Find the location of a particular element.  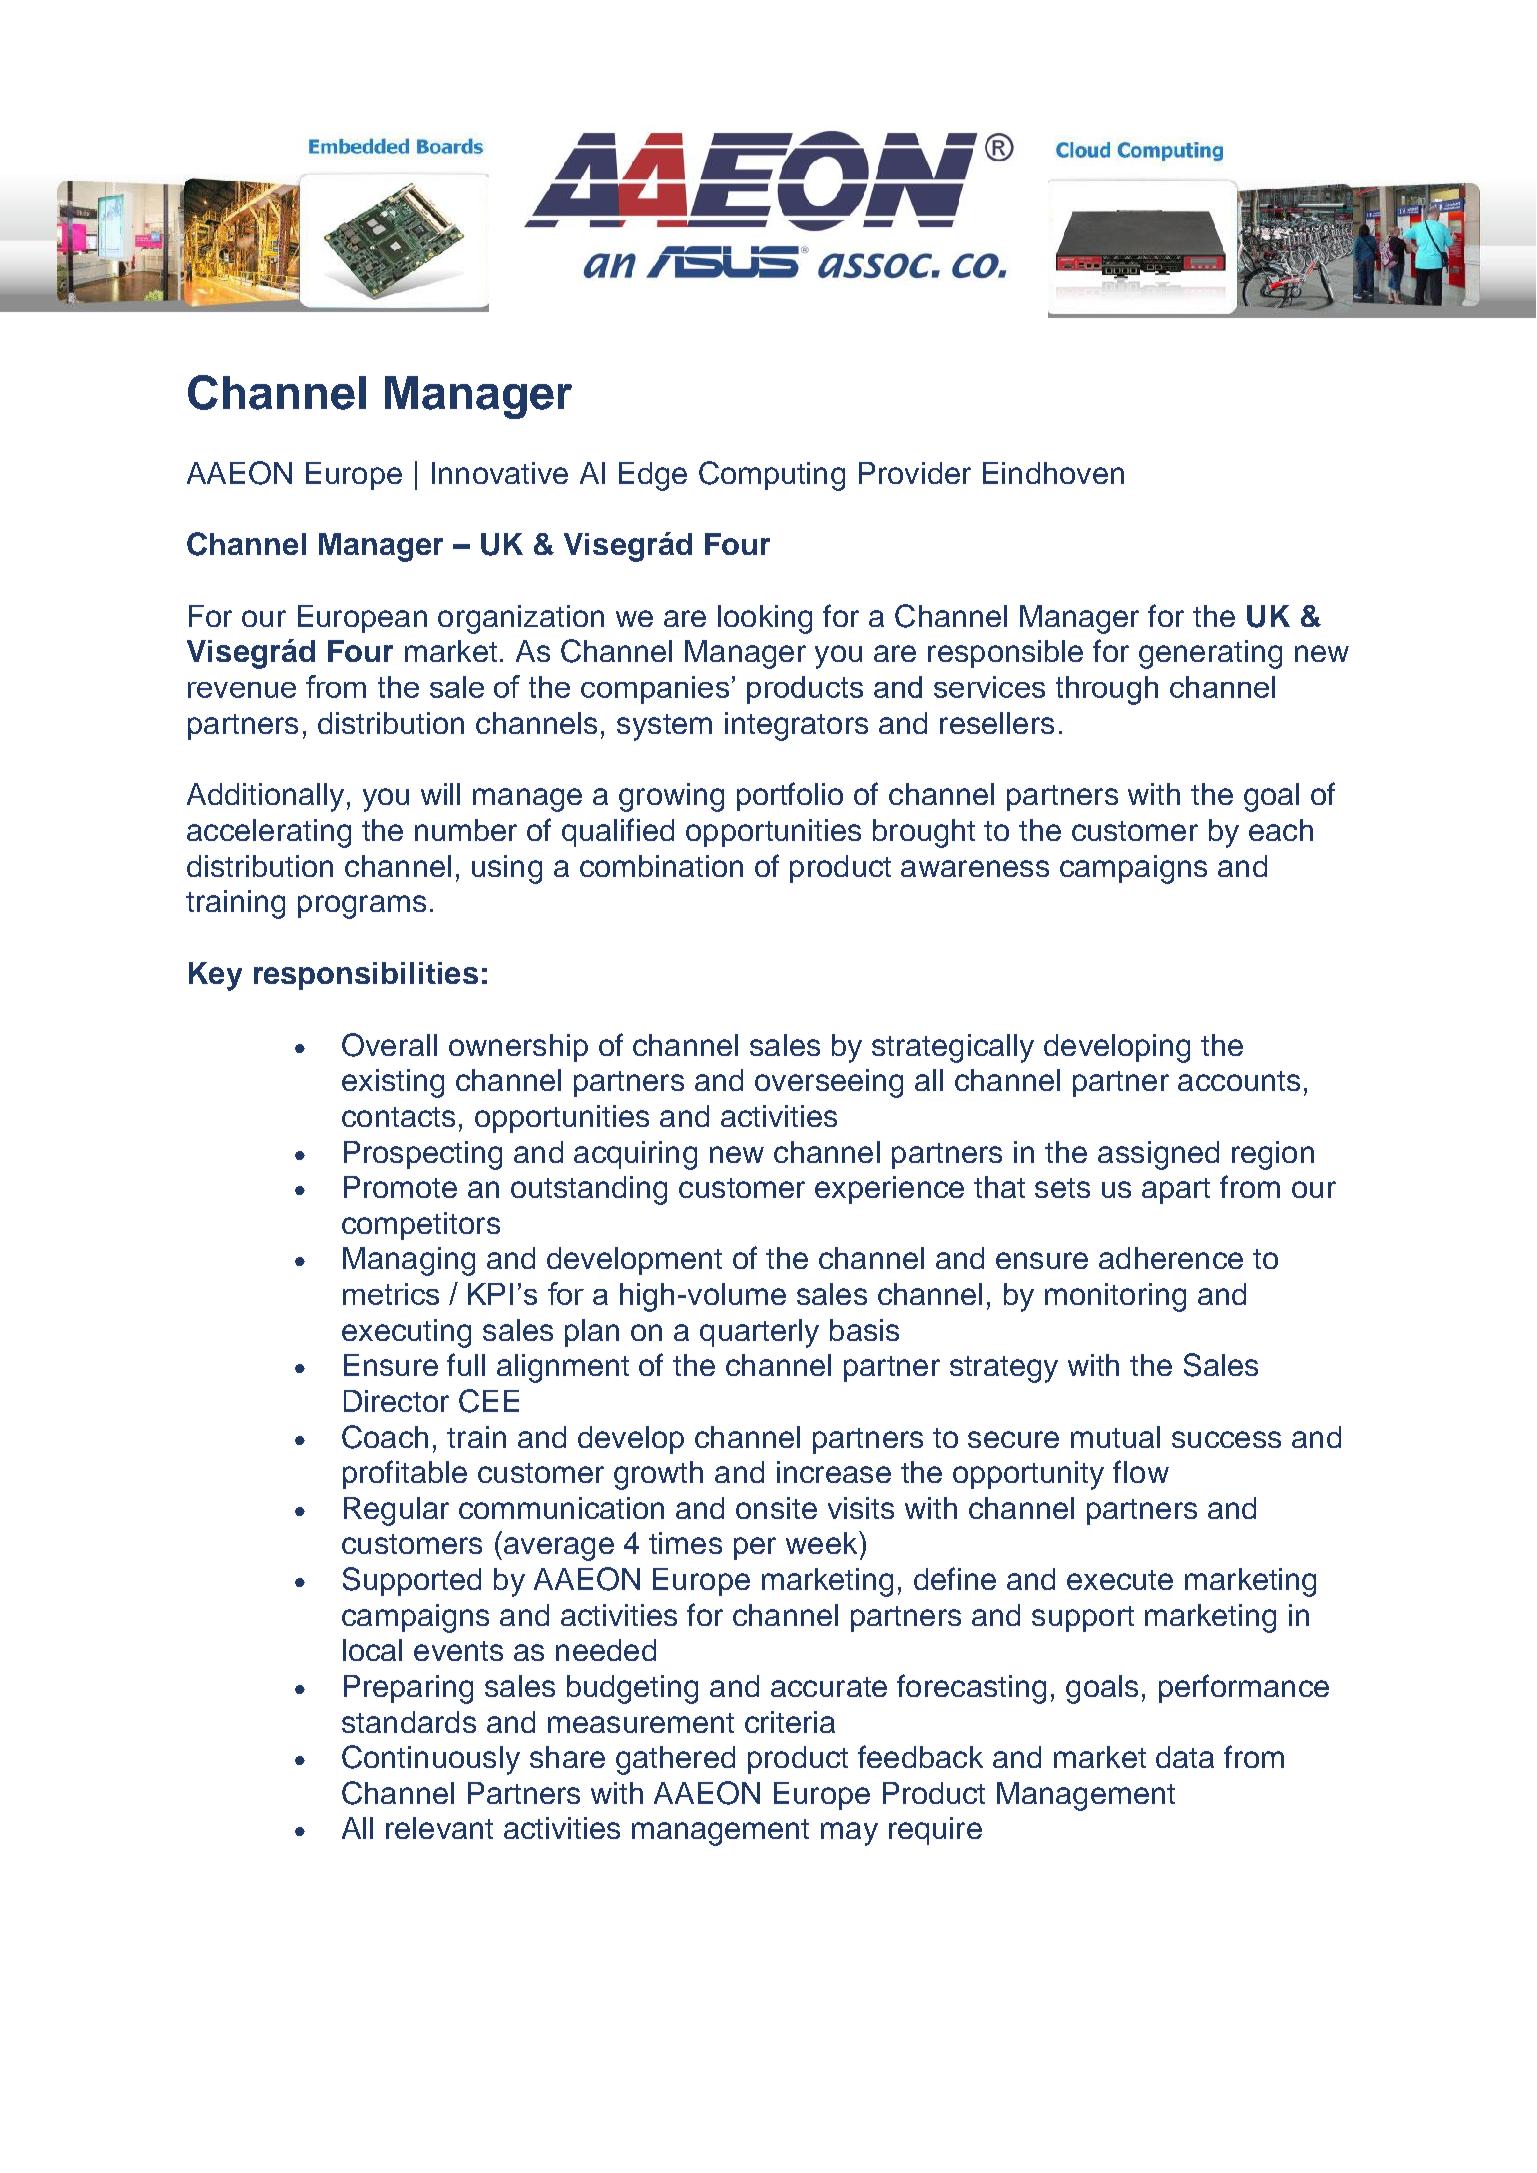

Eindhoven is located at coordinates (1053, 473).
